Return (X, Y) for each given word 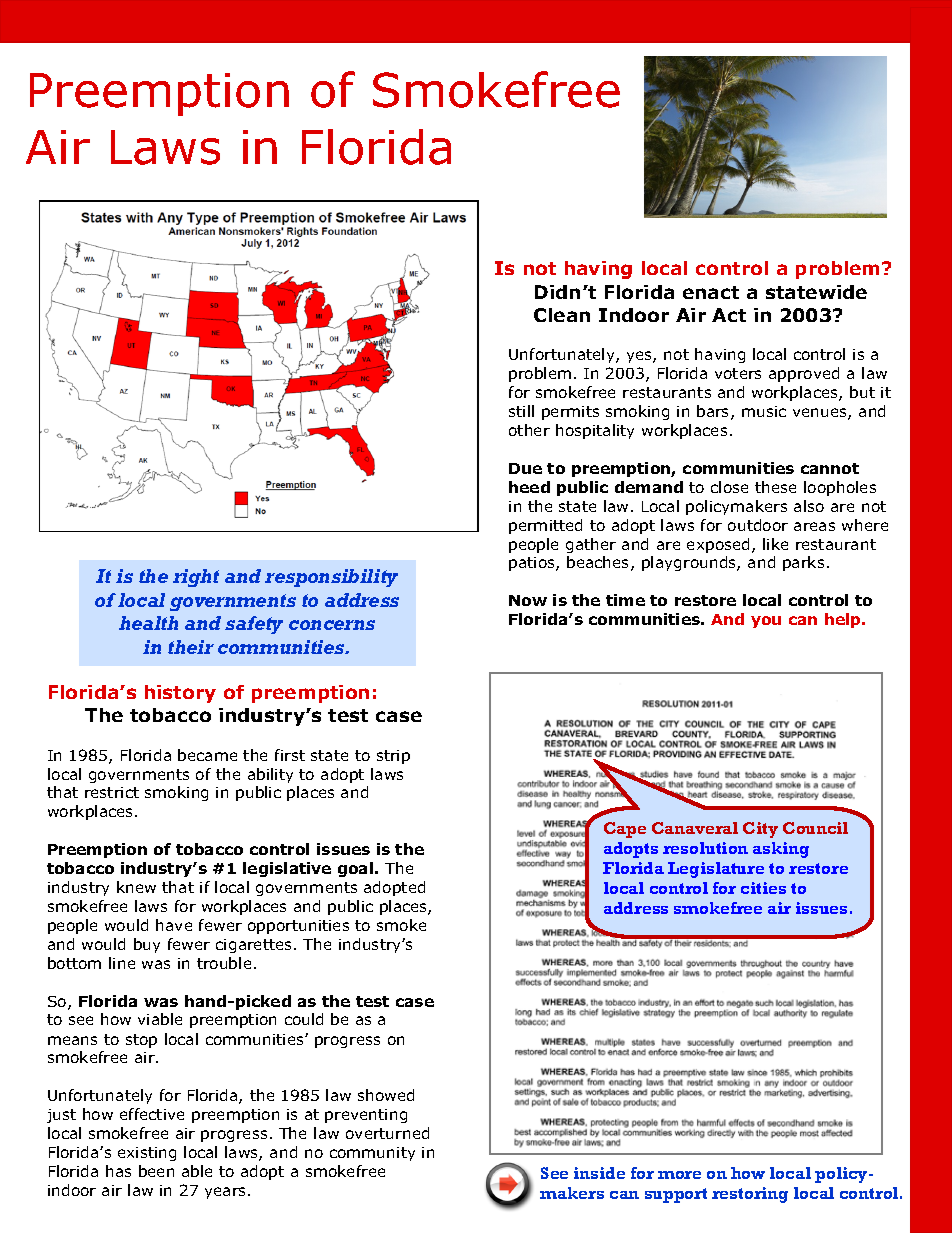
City (760, 830)
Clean (562, 315)
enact (711, 292)
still (521, 411)
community (372, 1154)
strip (393, 757)
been (156, 1171)
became (207, 755)
